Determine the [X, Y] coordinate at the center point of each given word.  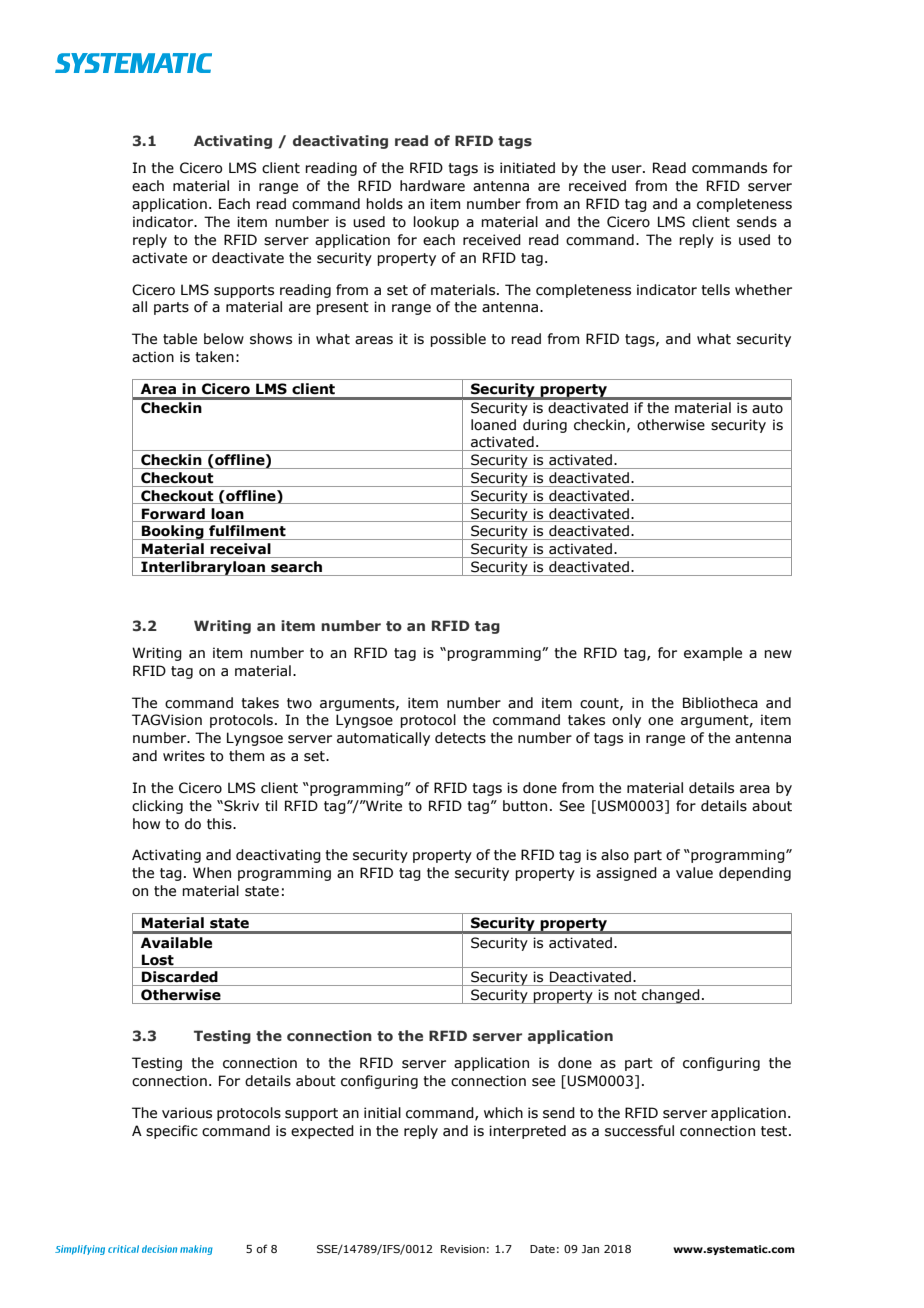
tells [715, 290]
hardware [432, 186]
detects [460, 738]
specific [172, 1132]
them [246, 756]
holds [384, 204]
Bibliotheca [720, 703]
